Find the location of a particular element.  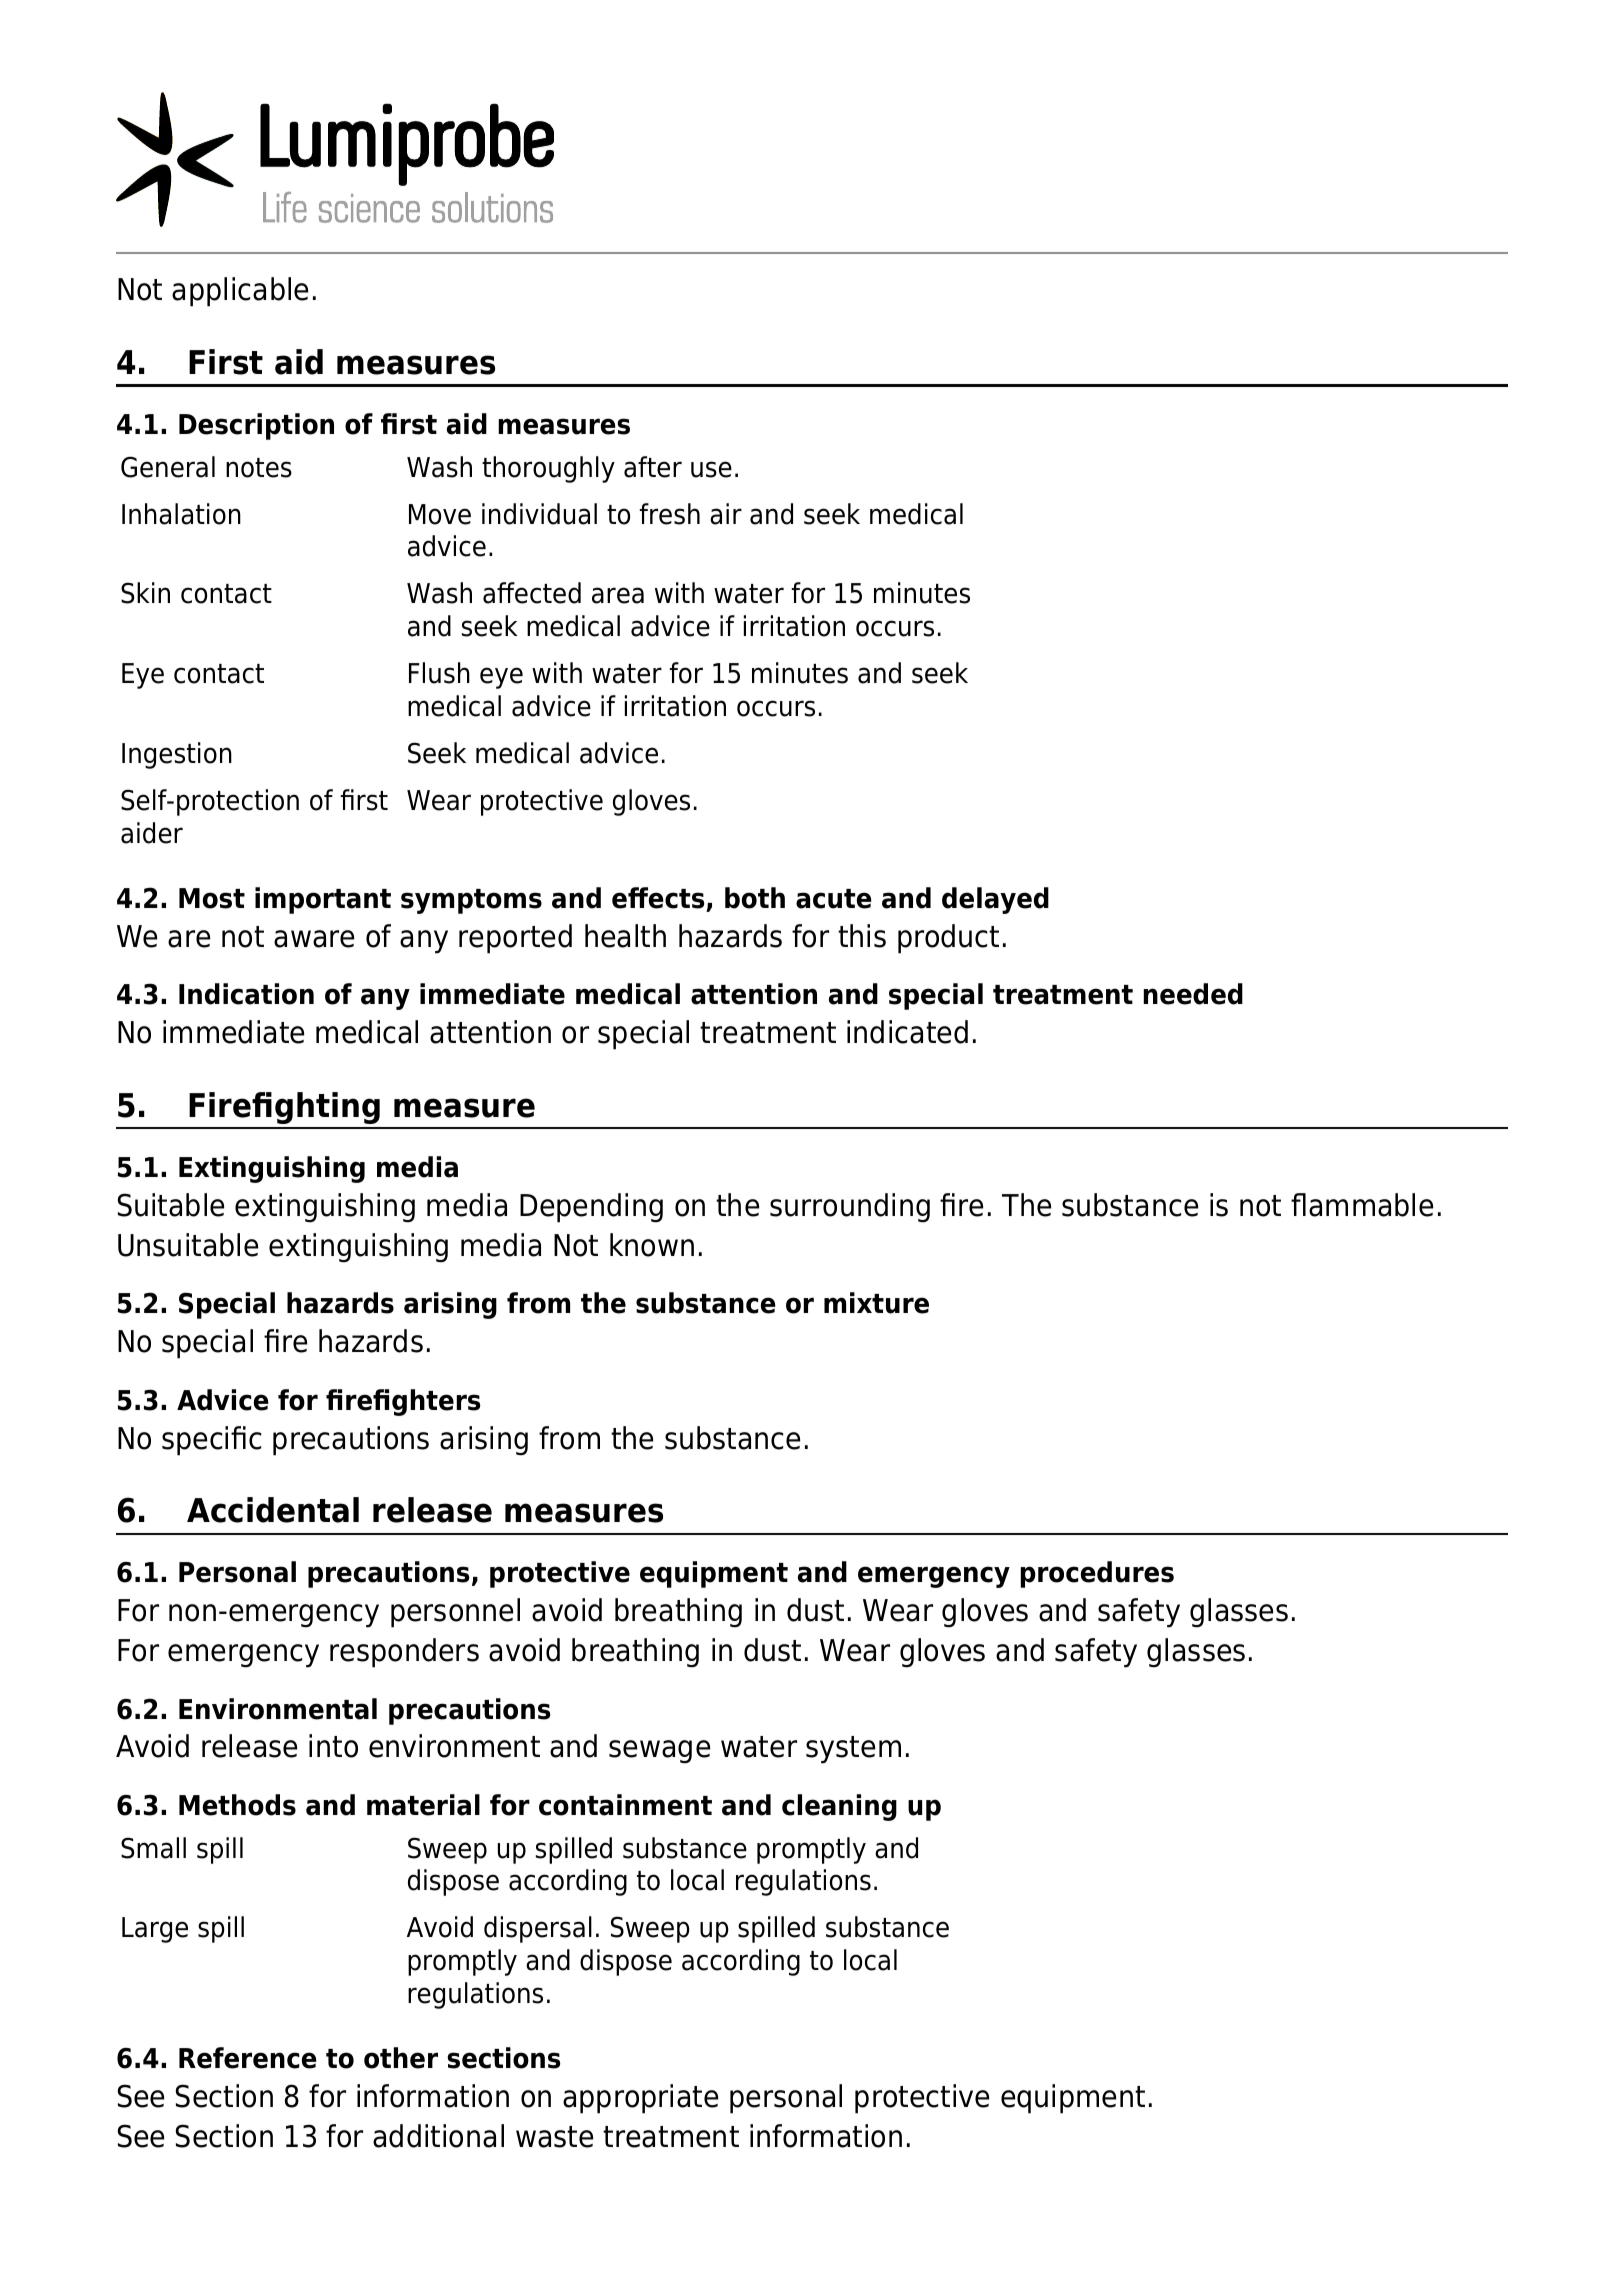

Reference is located at coordinates (248, 2058).
